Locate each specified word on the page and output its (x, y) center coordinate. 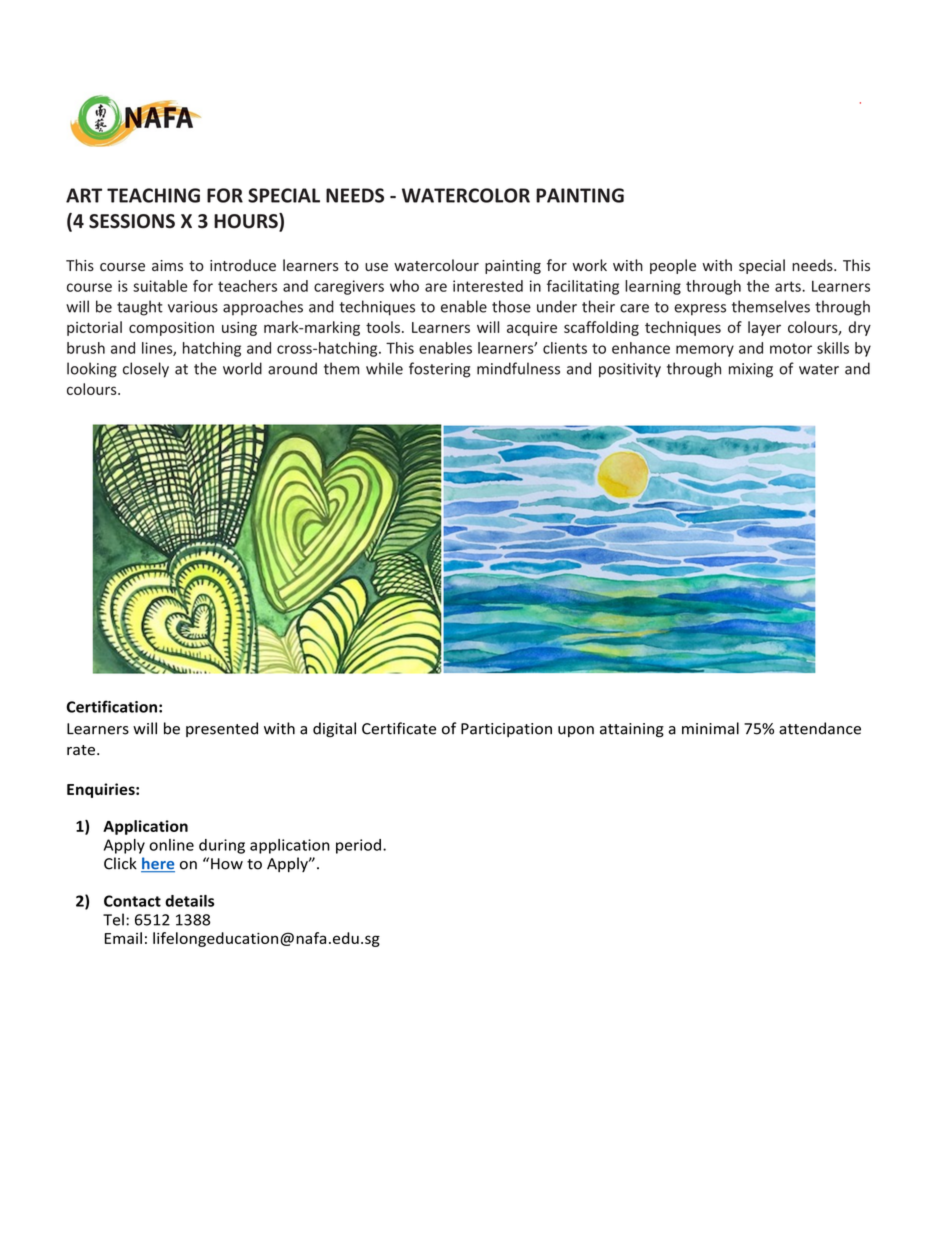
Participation (506, 730)
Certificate (399, 728)
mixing (751, 370)
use (376, 267)
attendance (820, 728)
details (189, 901)
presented (222, 729)
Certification (111, 706)
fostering (439, 370)
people (673, 266)
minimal (710, 728)
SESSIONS (132, 221)
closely (146, 370)
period (358, 846)
